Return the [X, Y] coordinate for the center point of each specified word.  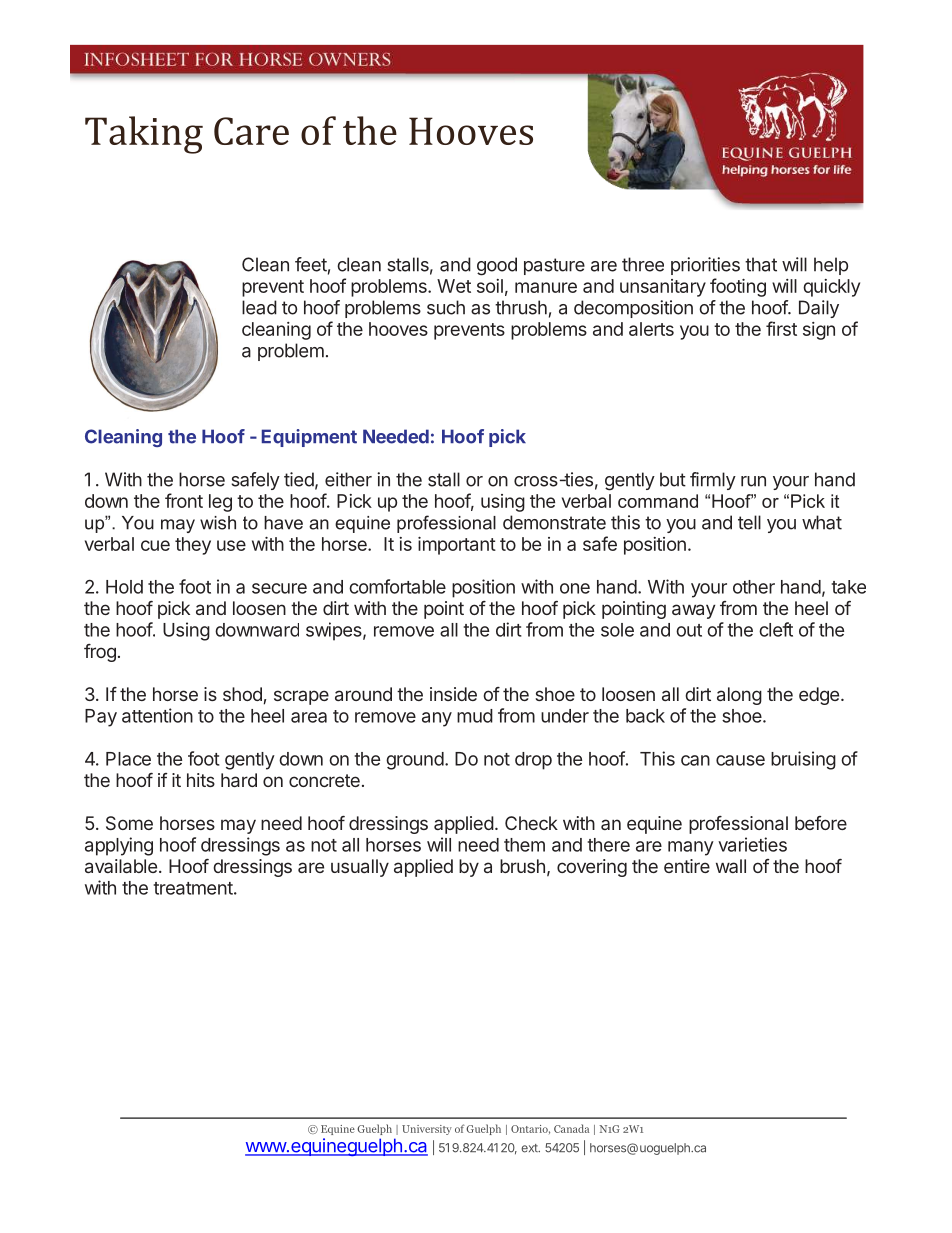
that [761, 264]
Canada [571, 1128]
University [427, 1130]
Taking [144, 135]
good [497, 266]
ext [530, 1148]
